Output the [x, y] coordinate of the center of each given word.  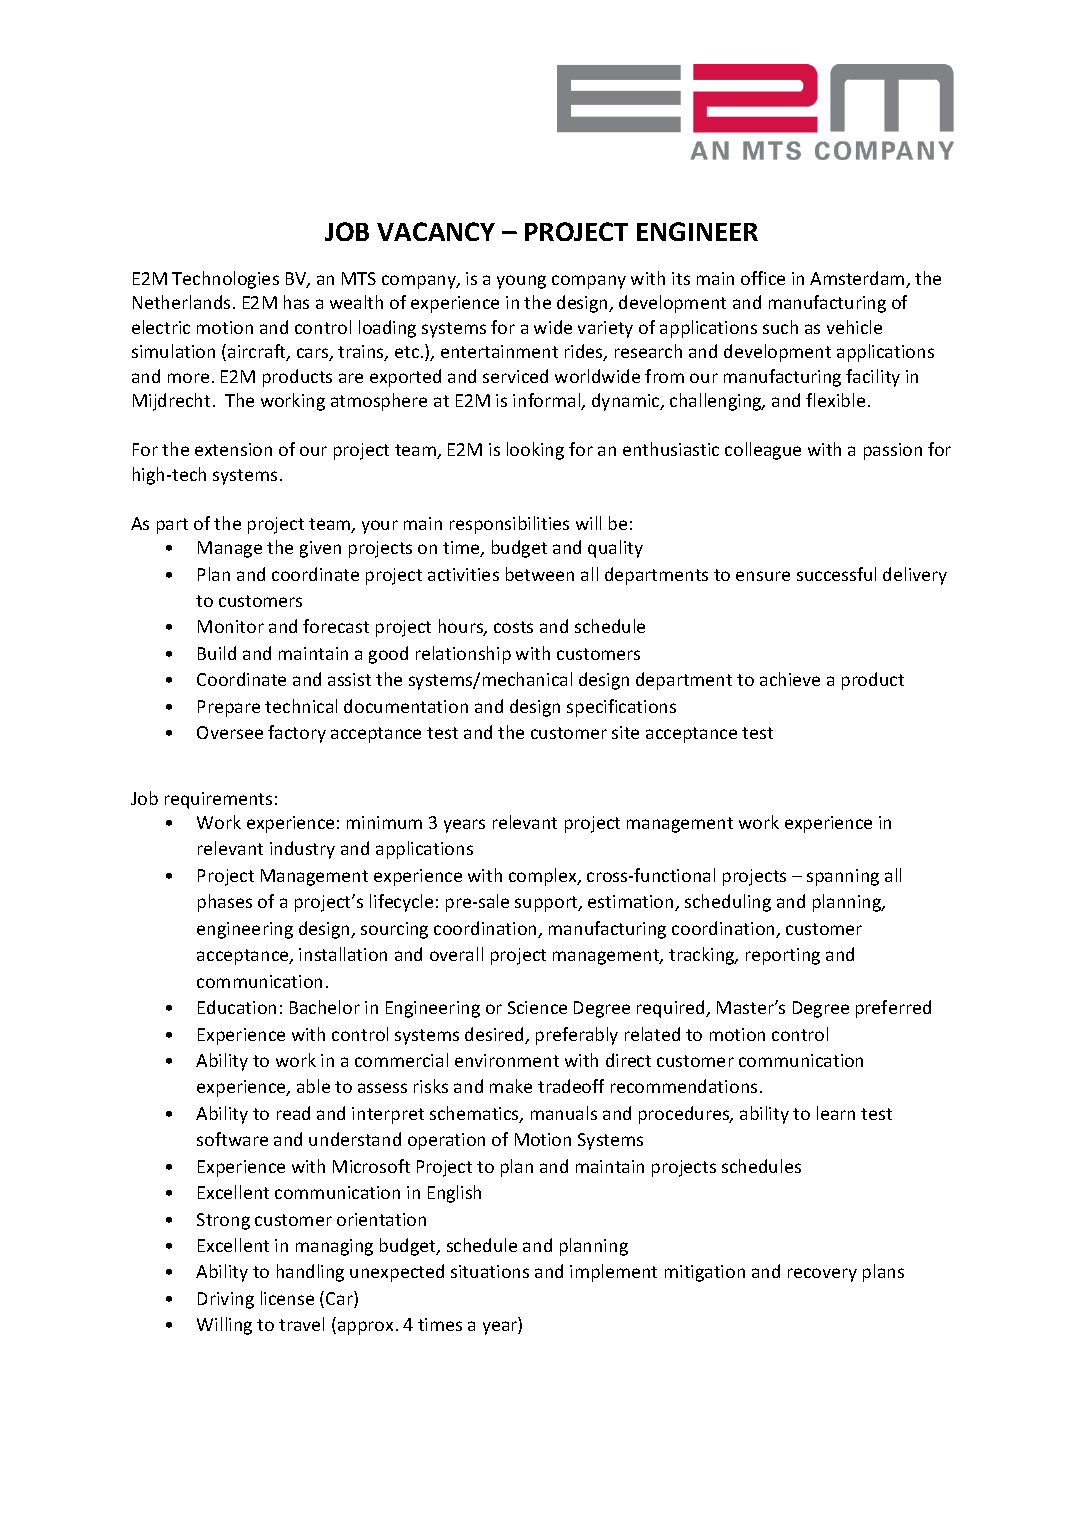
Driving [226, 1300]
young [521, 282]
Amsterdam [858, 279]
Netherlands [181, 302]
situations [490, 1271]
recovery [822, 1275]
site [625, 732]
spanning [843, 877]
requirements [218, 800]
